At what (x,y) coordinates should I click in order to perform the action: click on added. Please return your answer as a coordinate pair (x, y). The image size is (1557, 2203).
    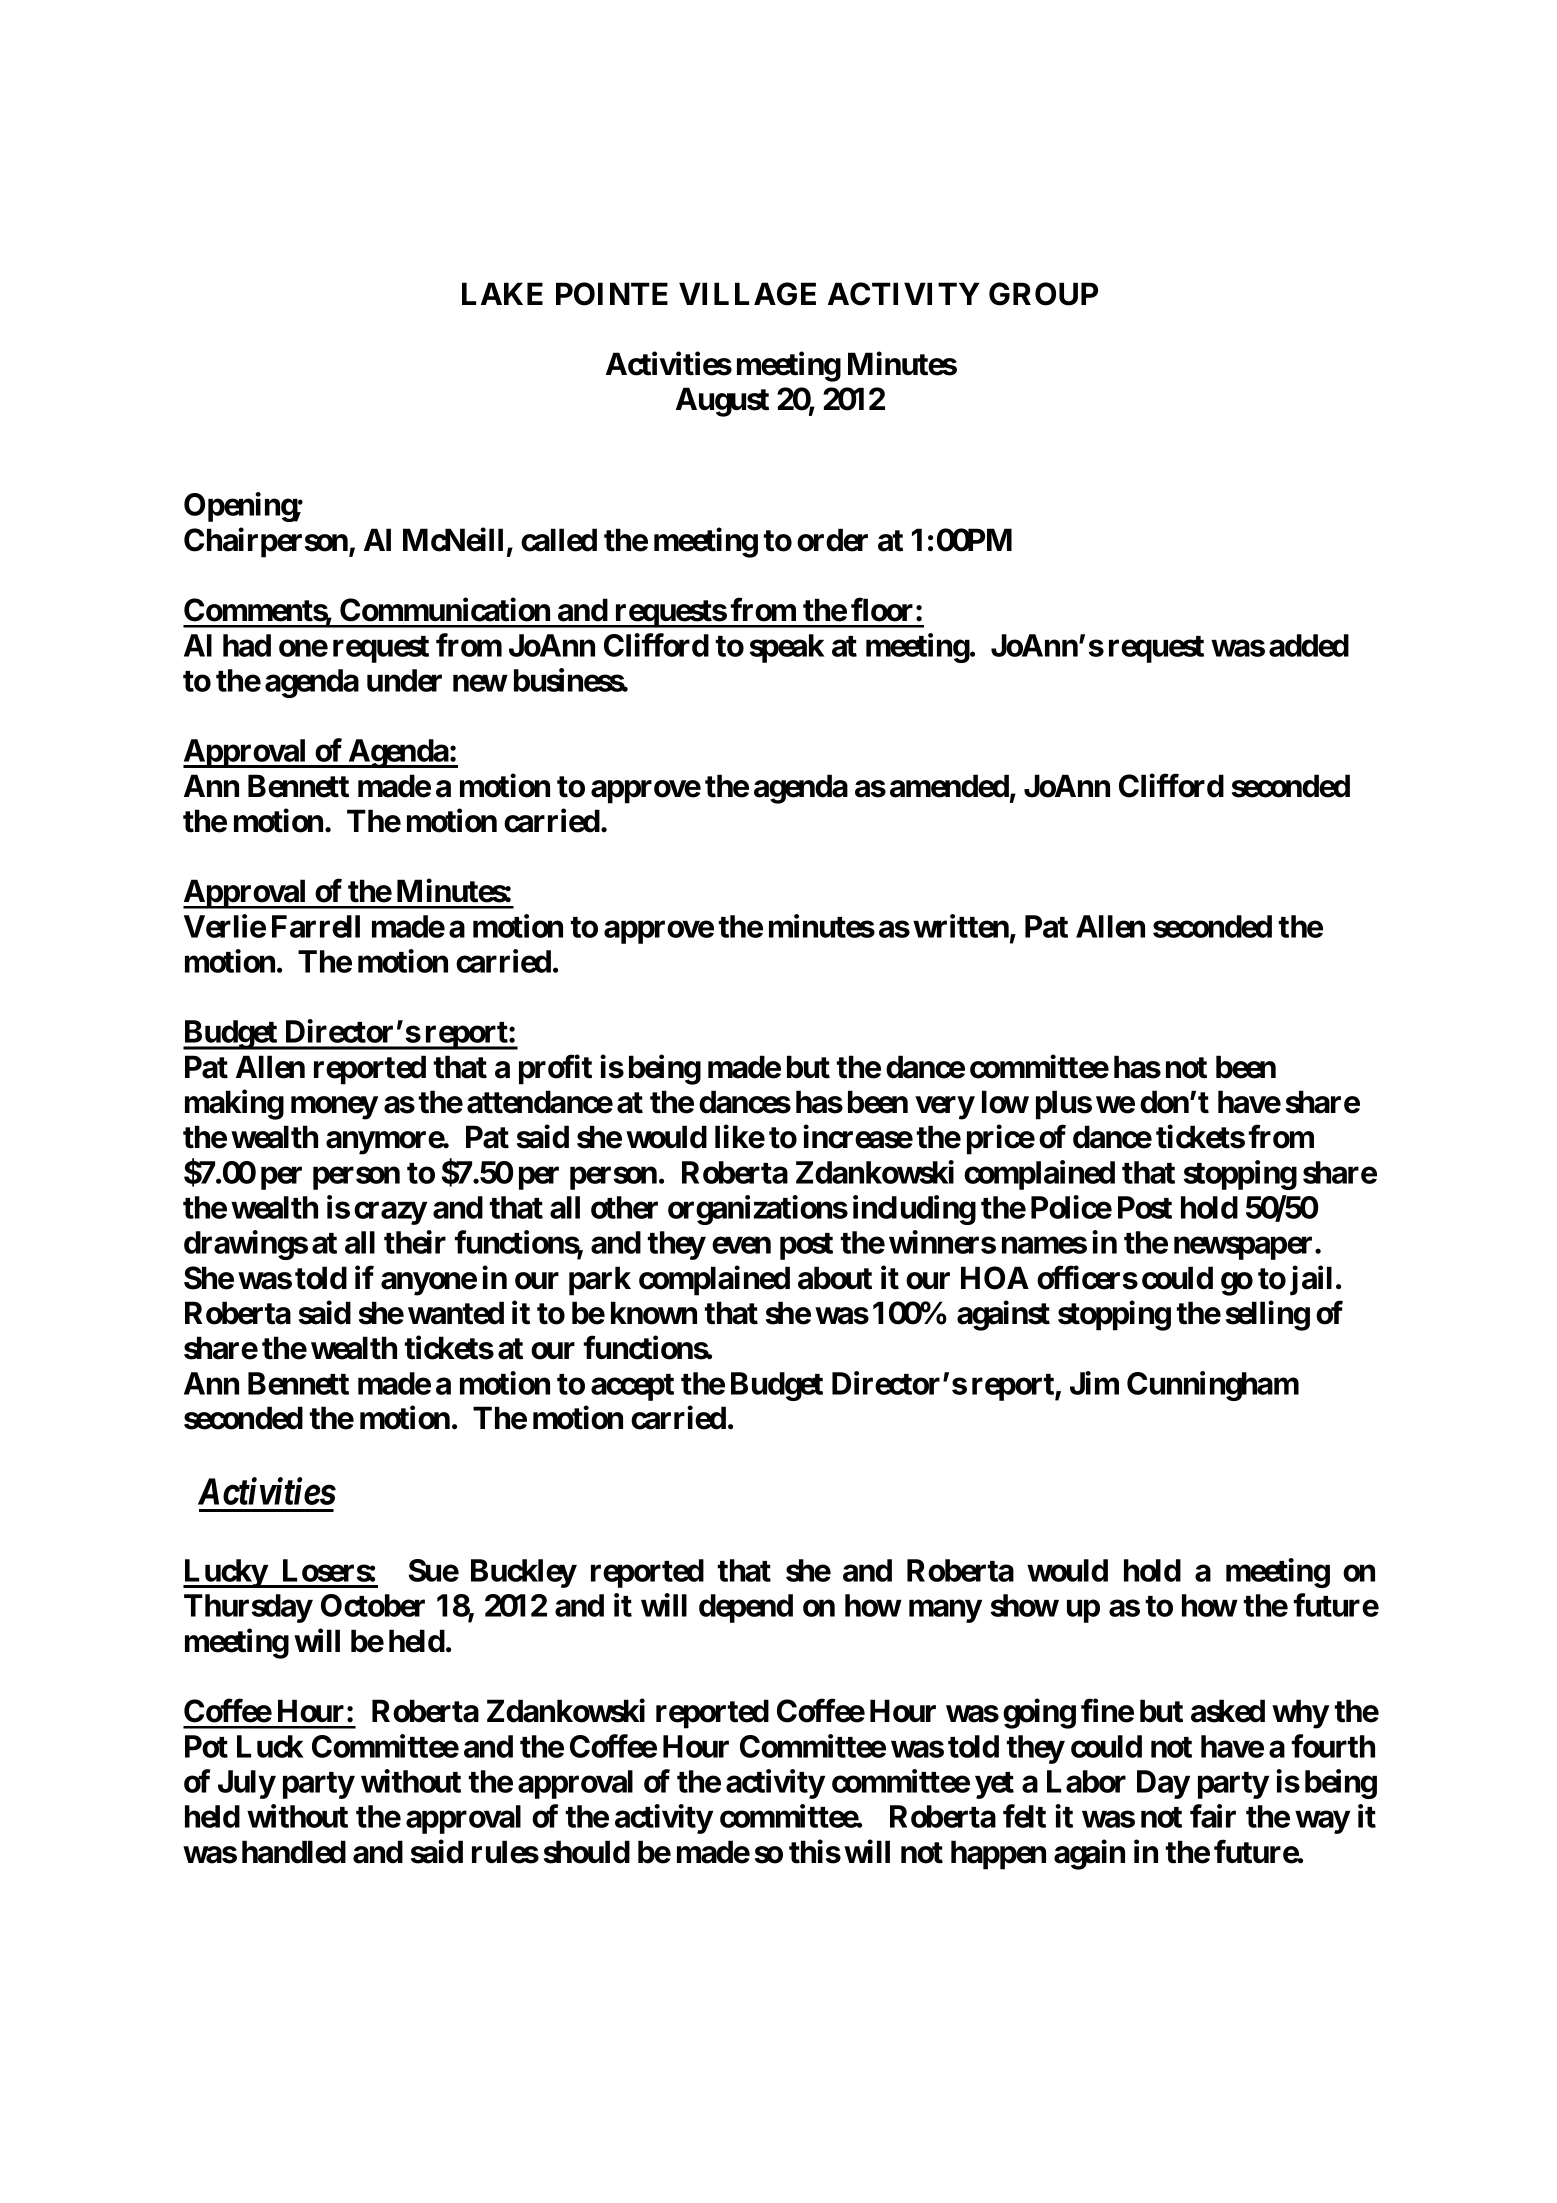
    Looking at the image, I should click on (1309, 645).
